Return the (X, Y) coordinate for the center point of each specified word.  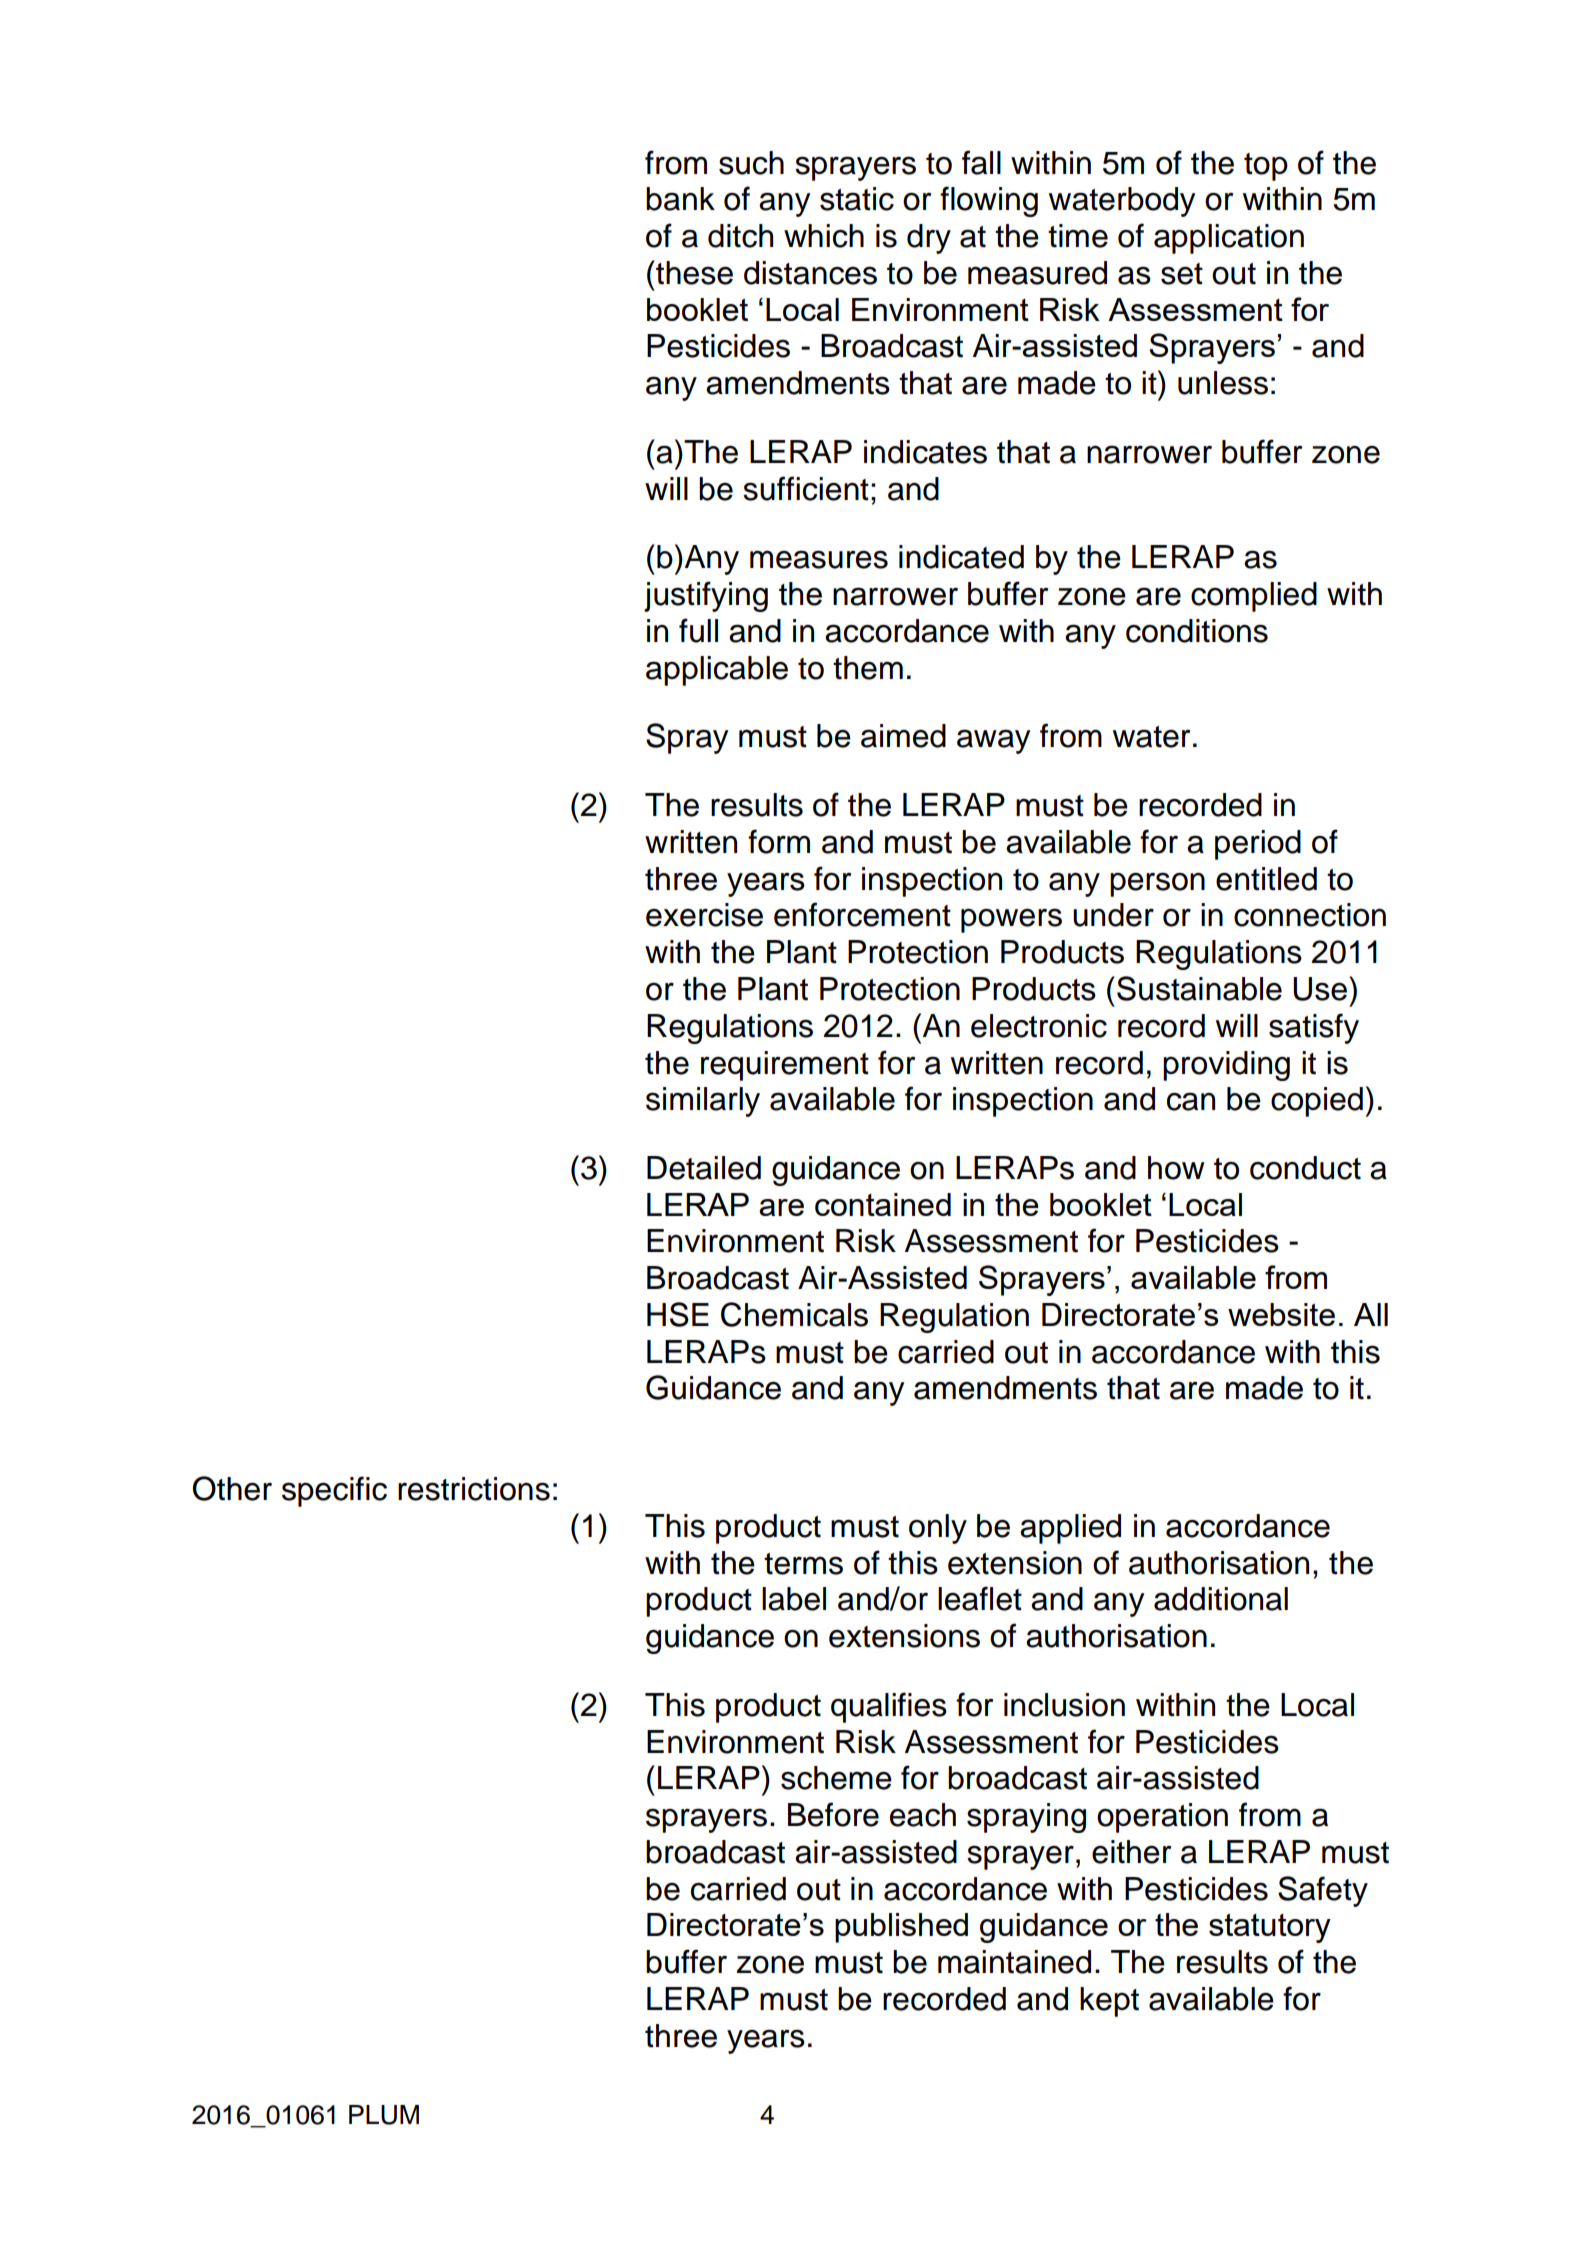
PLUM (384, 2115)
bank (680, 199)
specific (334, 1491)
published (901, 1928)
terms (803, 1564)
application (1229, 239)
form (779, 841)
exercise (704, 915)
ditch (740, 236)
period (1258, 845)
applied (1070, 1529)
